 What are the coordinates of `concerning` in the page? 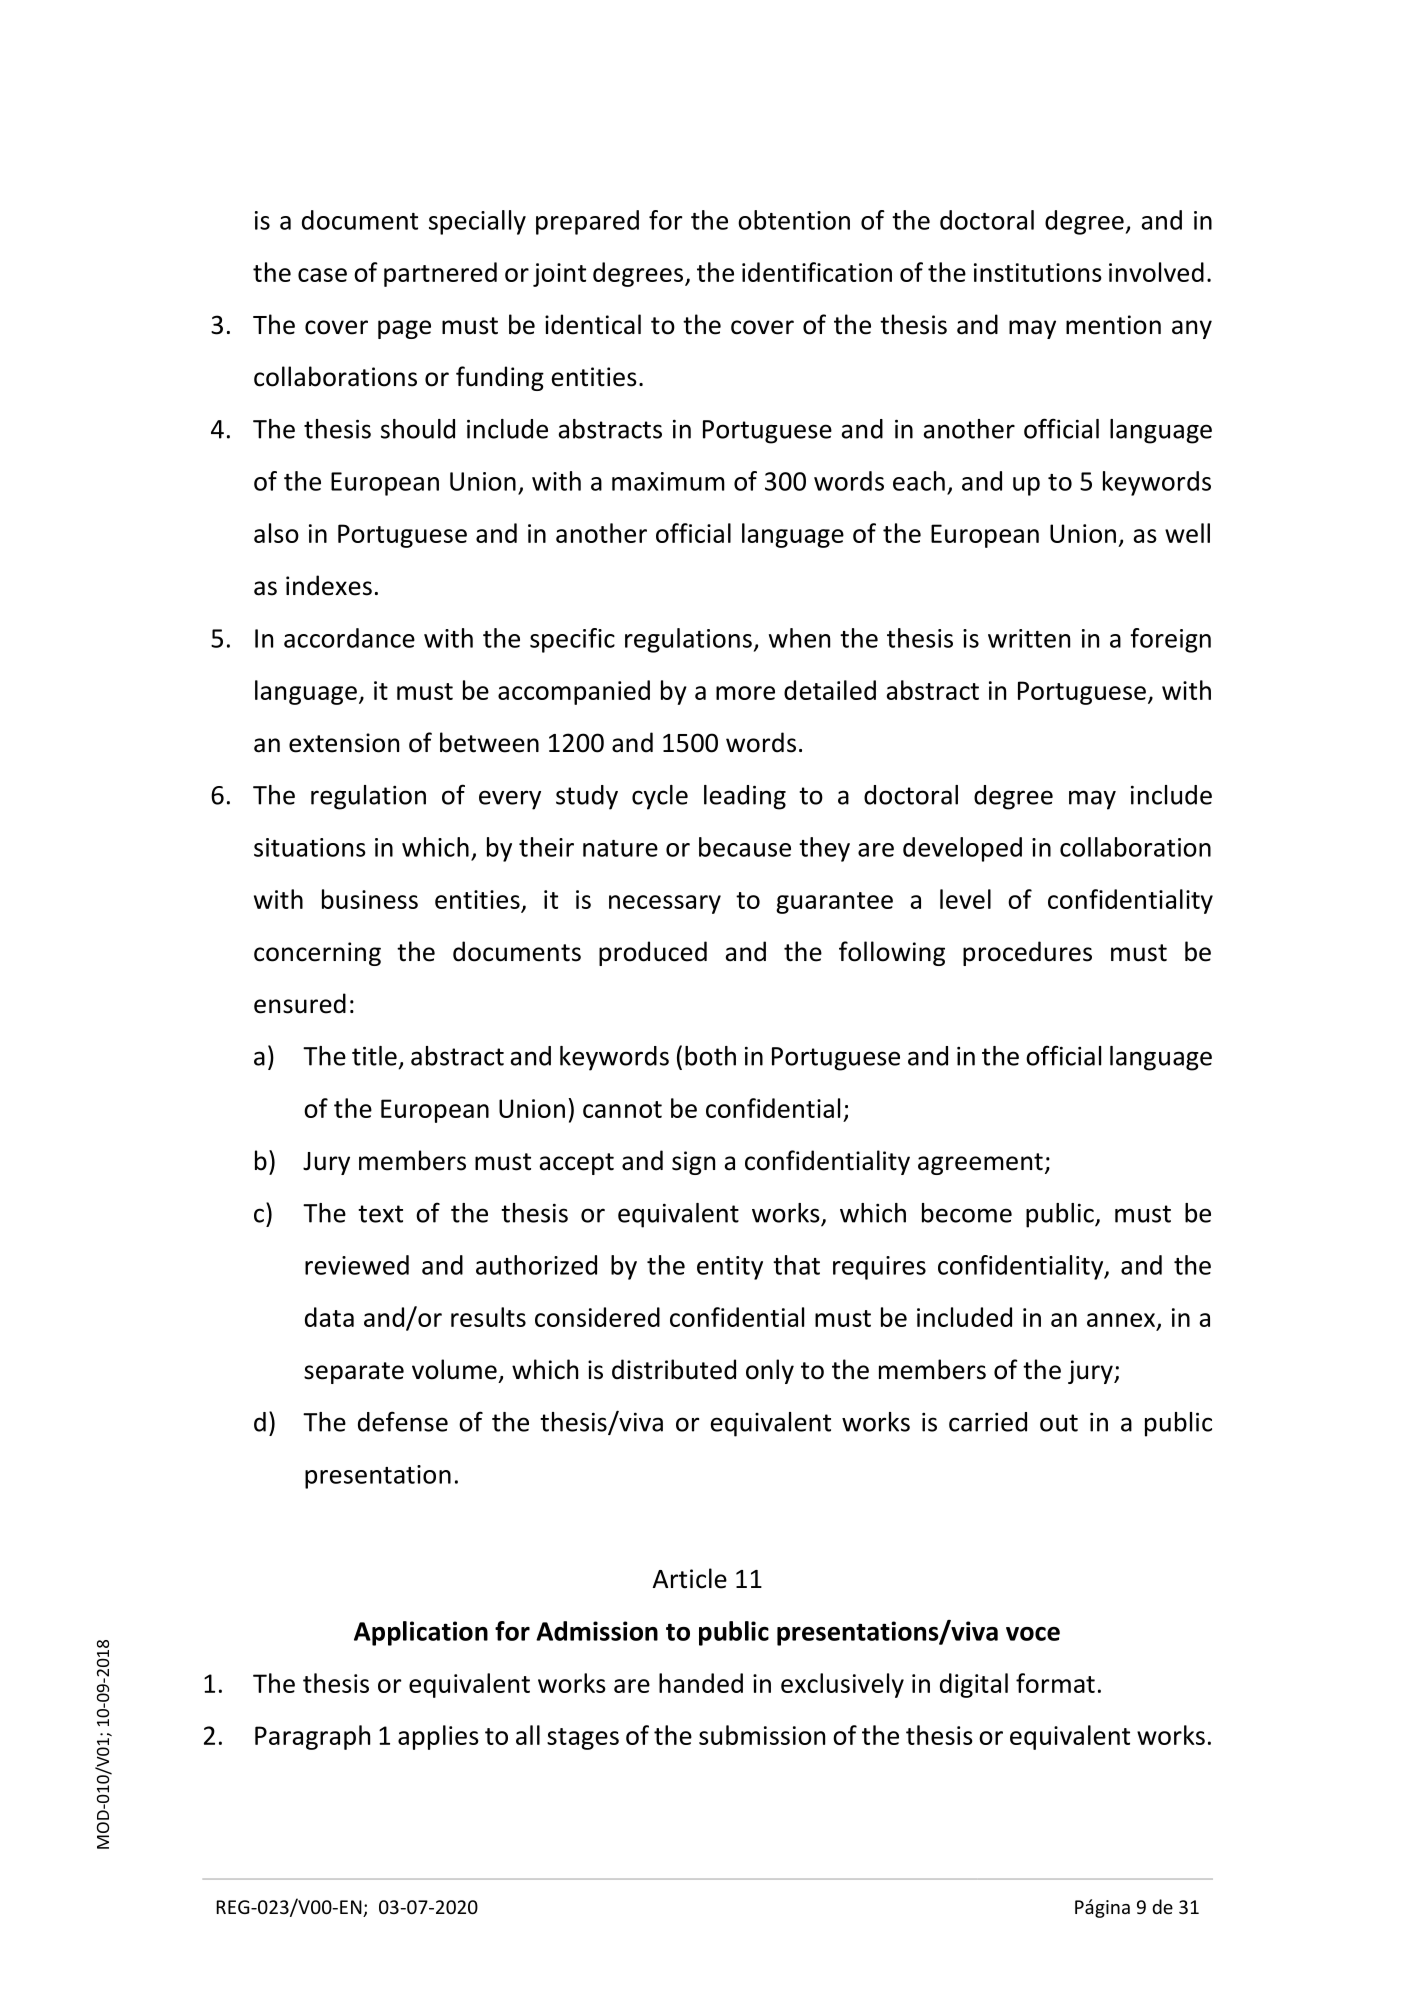 It's located at (317, 954).
